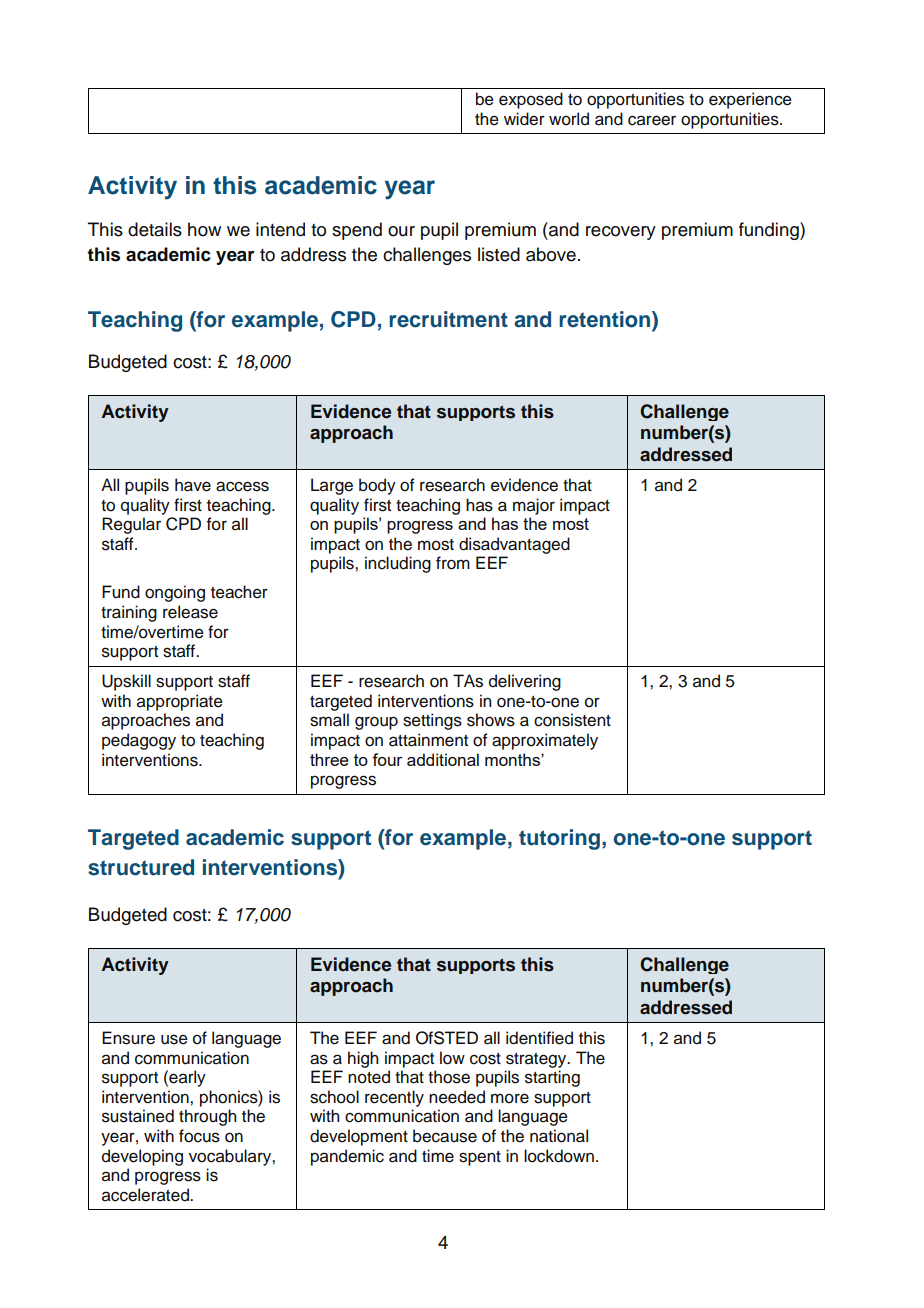 Image resolution: width=924 pixels, height=1308 pixels. Describe the element at coordinates (155, 229) in the document. I see `details` at that location.
